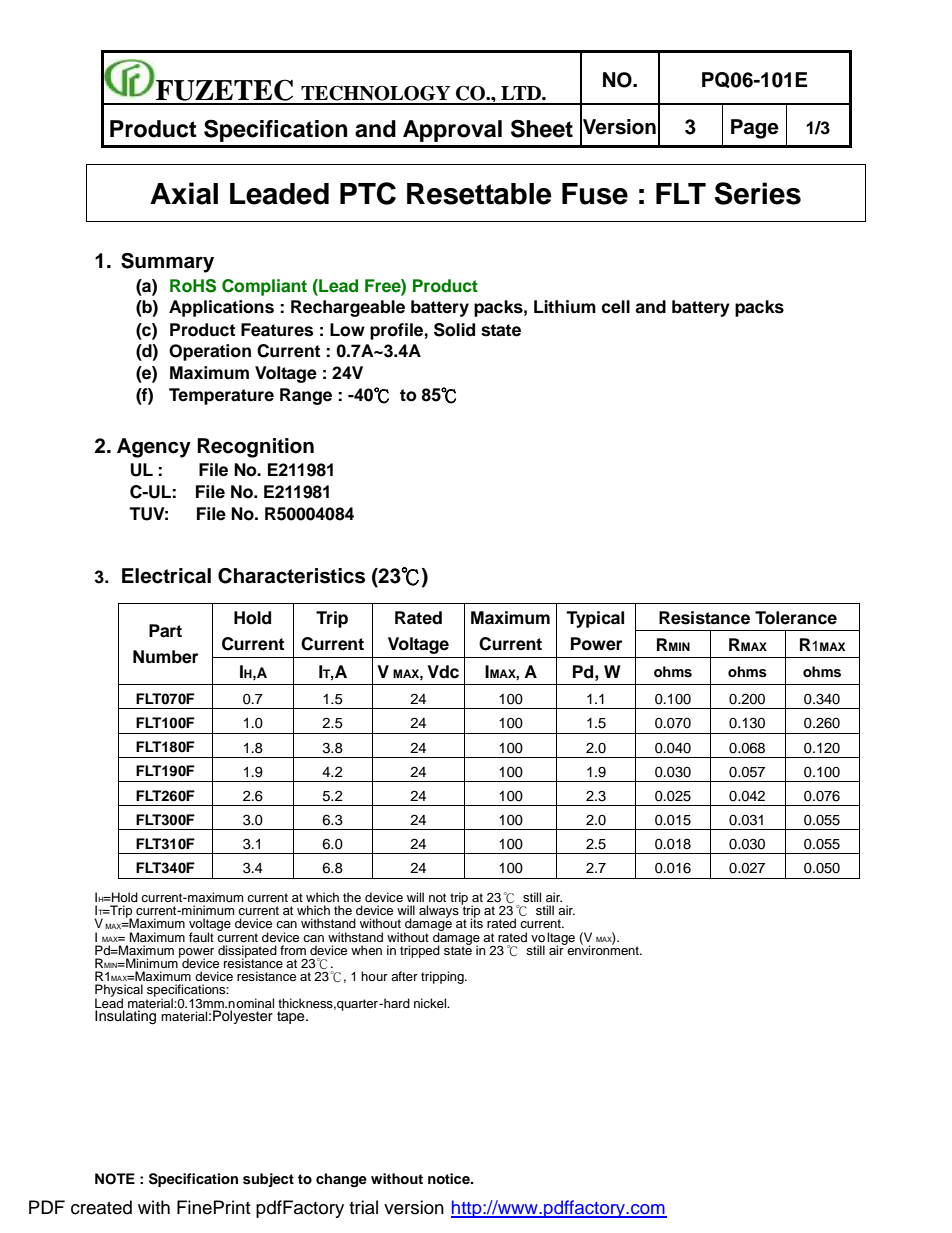  I want to click on notice, so click(450, 1179).
